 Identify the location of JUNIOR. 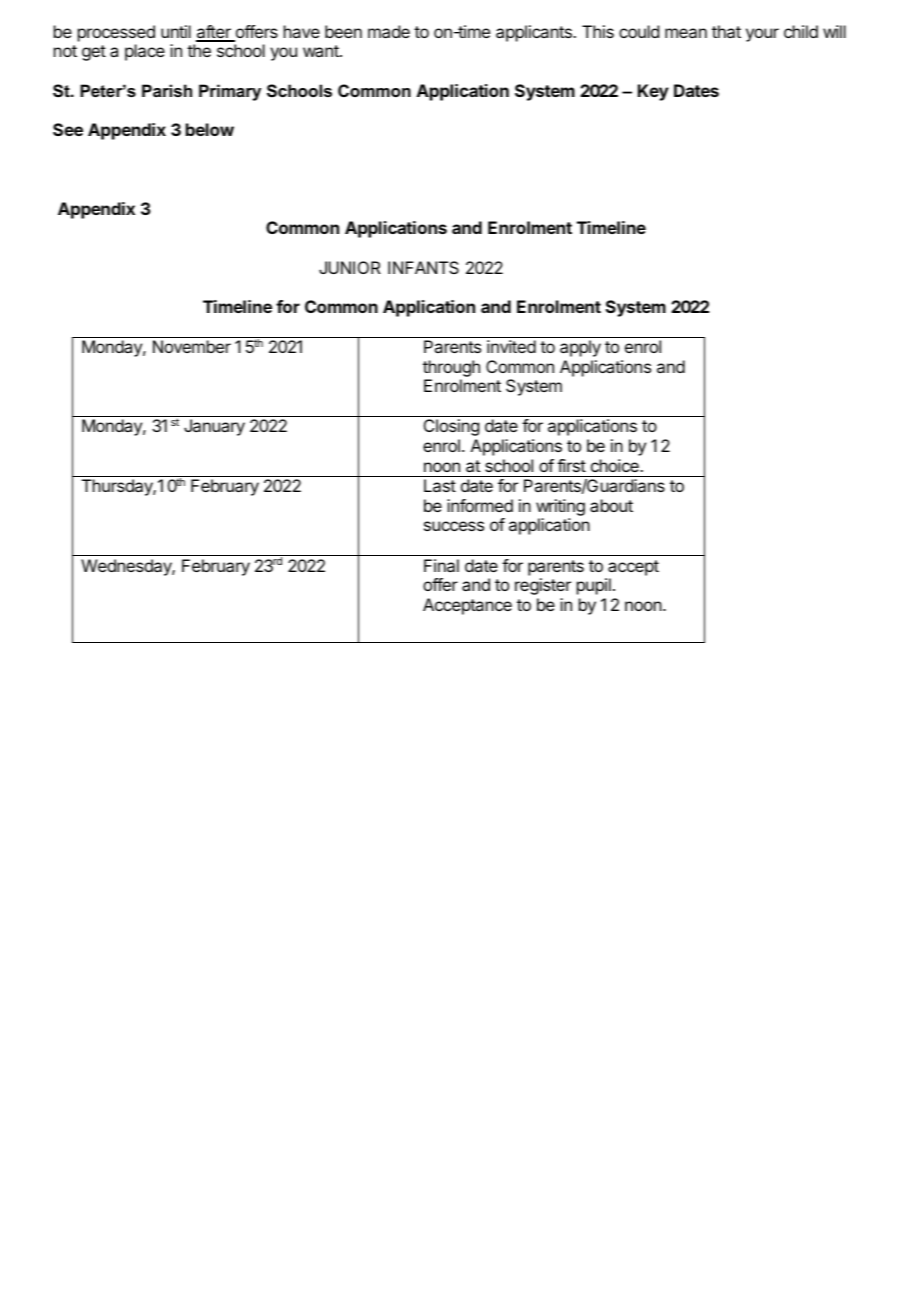
(350, 267).
